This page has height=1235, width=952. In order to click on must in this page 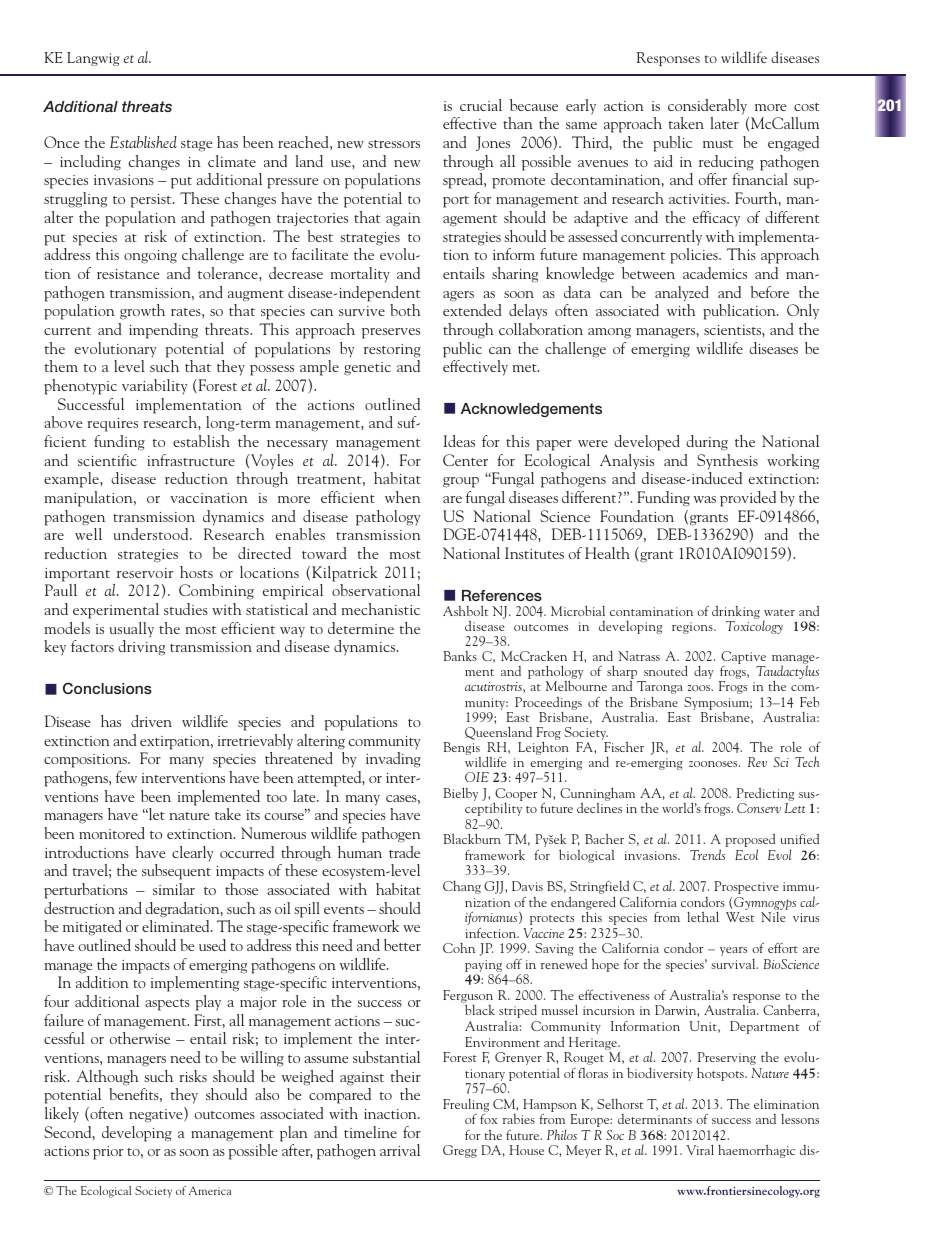, I will do `click(718, 144)`.
